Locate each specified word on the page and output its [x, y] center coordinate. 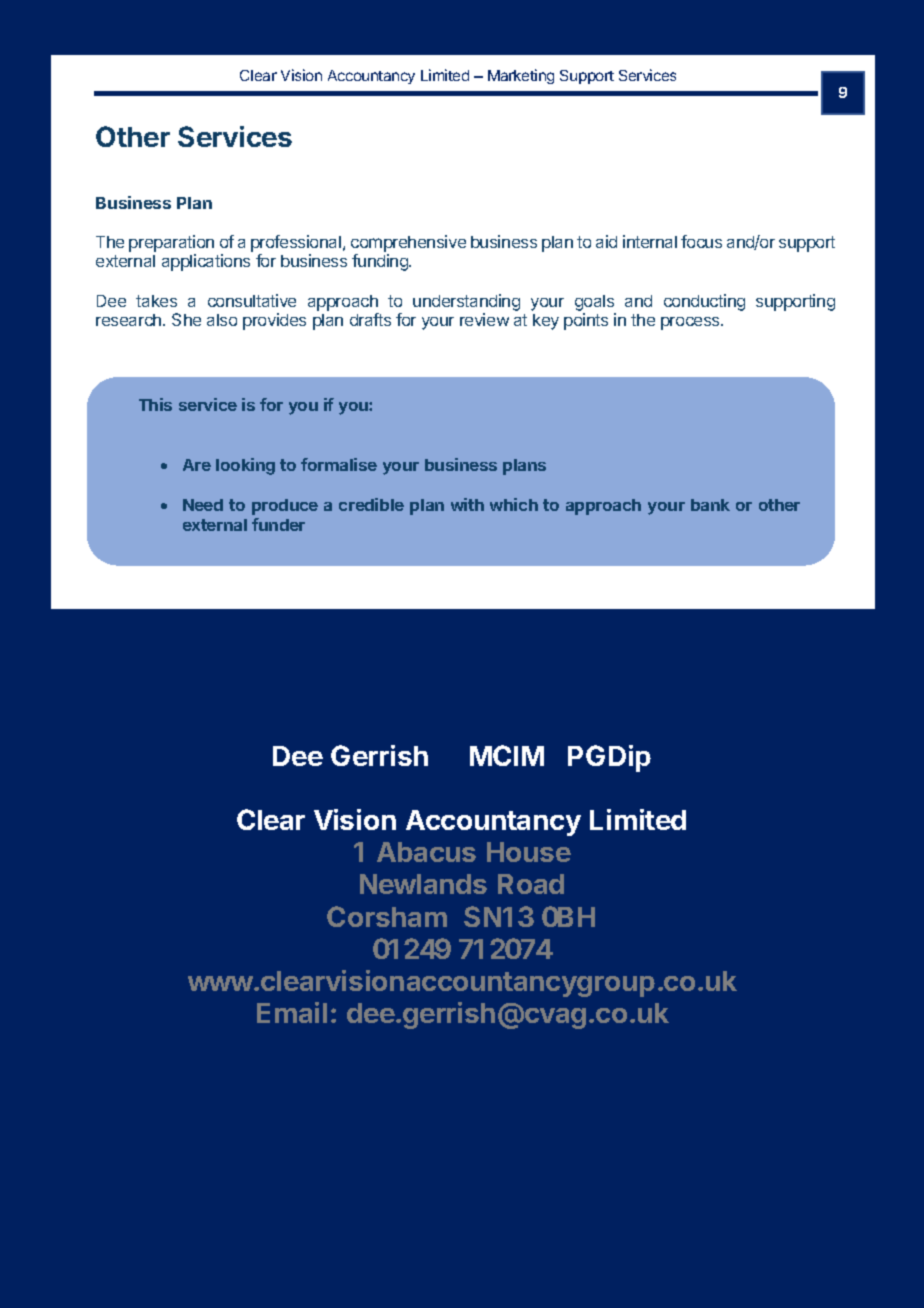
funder [278, 524]
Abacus [426, 852]
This [155, 404]
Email [292, 1012]
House [529, 852]
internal [650, 241]
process [691, 323]
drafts [370, 319]
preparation [171, 243]
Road [531, 884]
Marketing [521, 76]
